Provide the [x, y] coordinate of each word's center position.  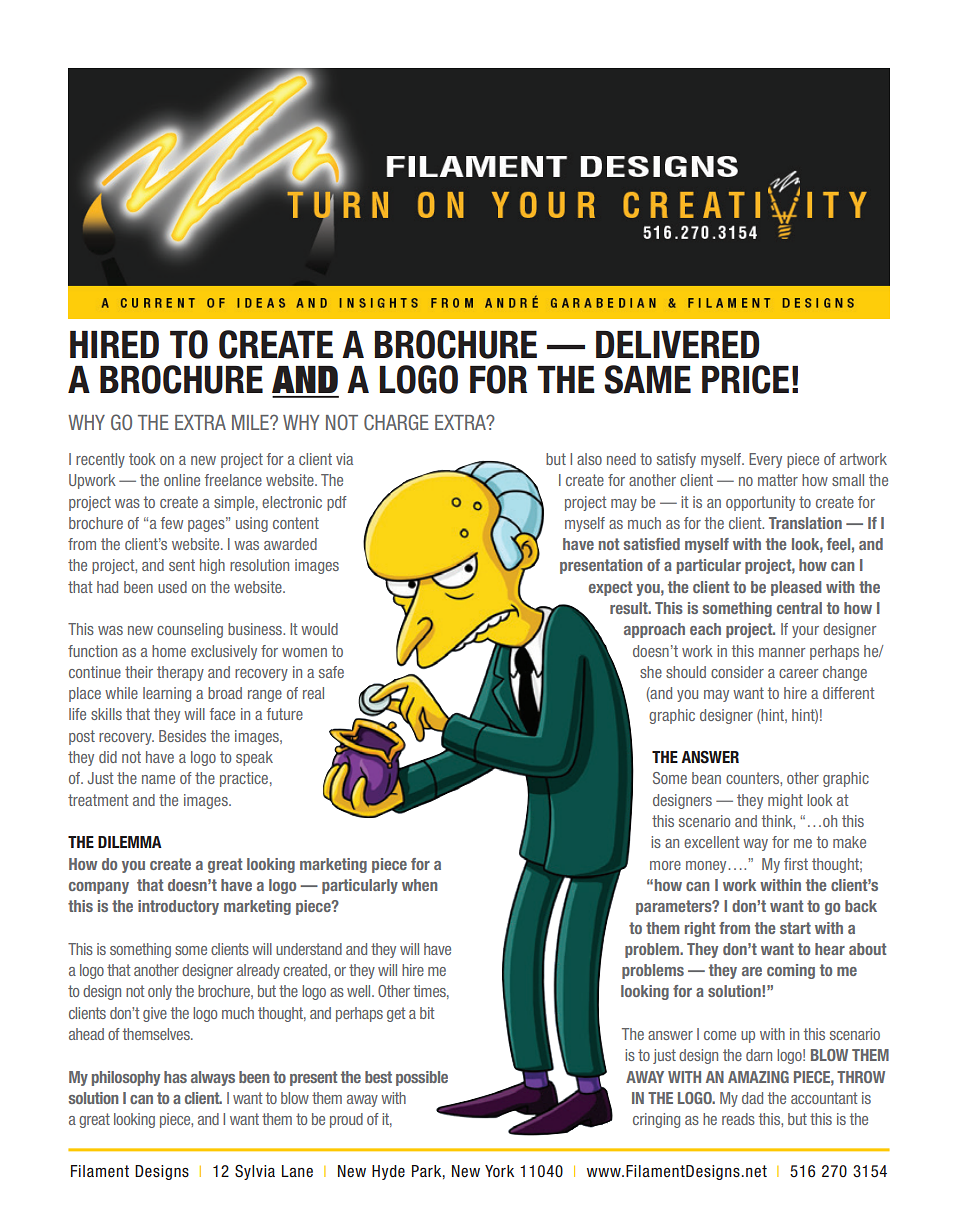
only [160, 992]
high [212, 566]
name [158, 779]
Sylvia [255, 1172]
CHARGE [396, 422]
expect [610, 588]
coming [791, 971]
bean [706, 778]
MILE [251, 422]
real [313, 693]
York [499, 1171]
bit [427, 1013]
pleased [796, 588]
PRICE [745, 379]
